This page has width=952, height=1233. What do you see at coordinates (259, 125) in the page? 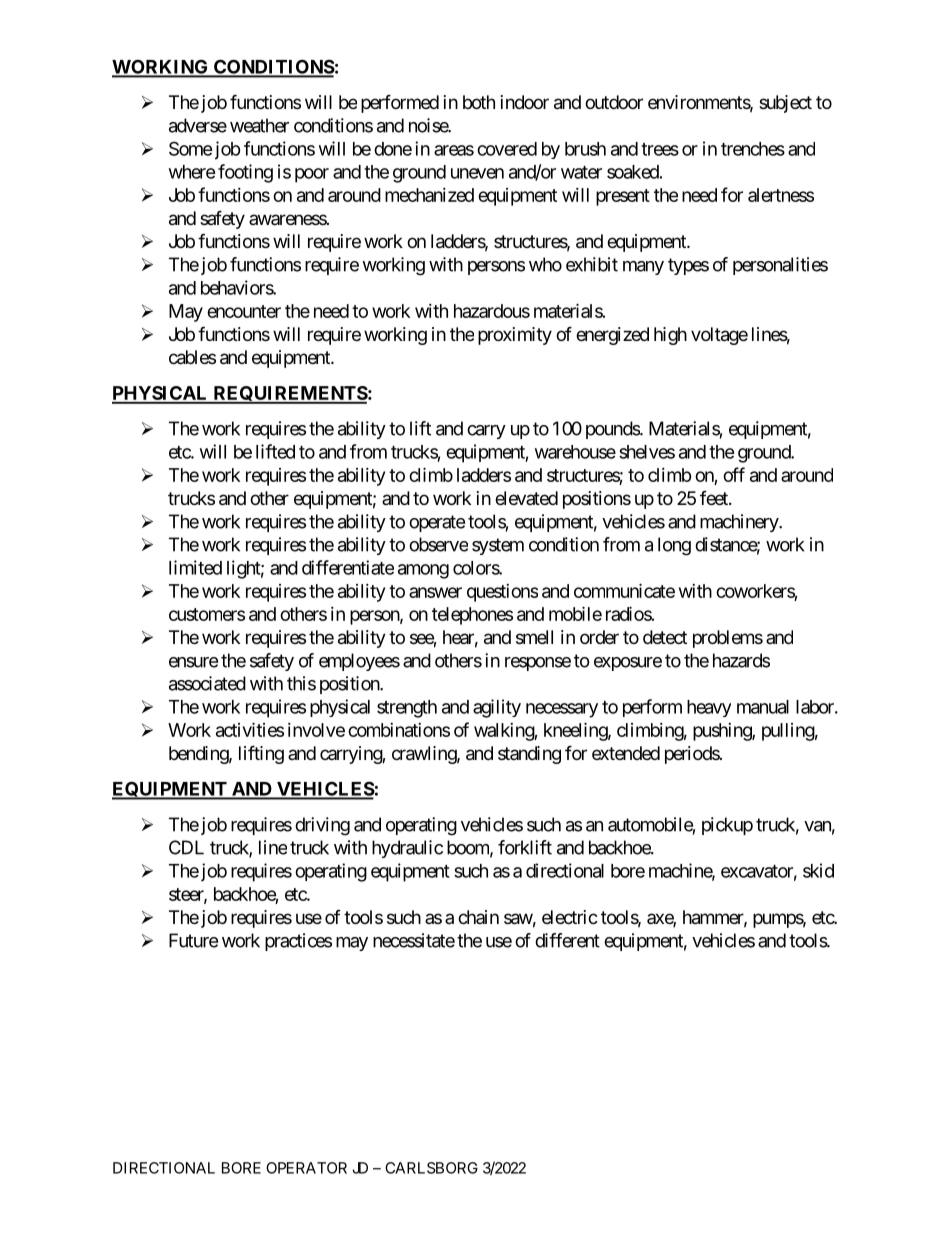
I see `weather` at bounding box center [259, 125].
